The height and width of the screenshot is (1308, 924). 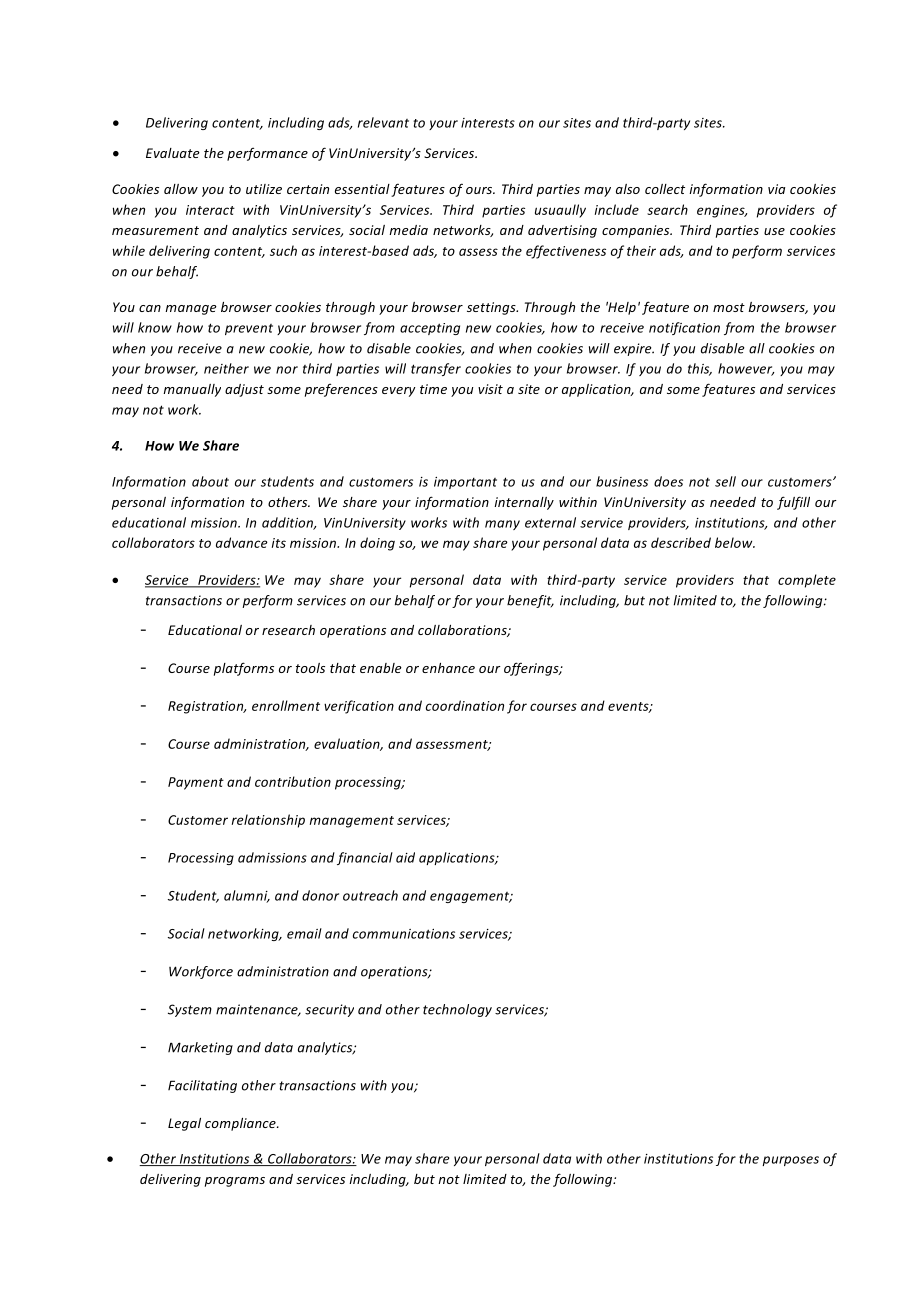 I want to click on Legal, so click(x=184, y=1124).
